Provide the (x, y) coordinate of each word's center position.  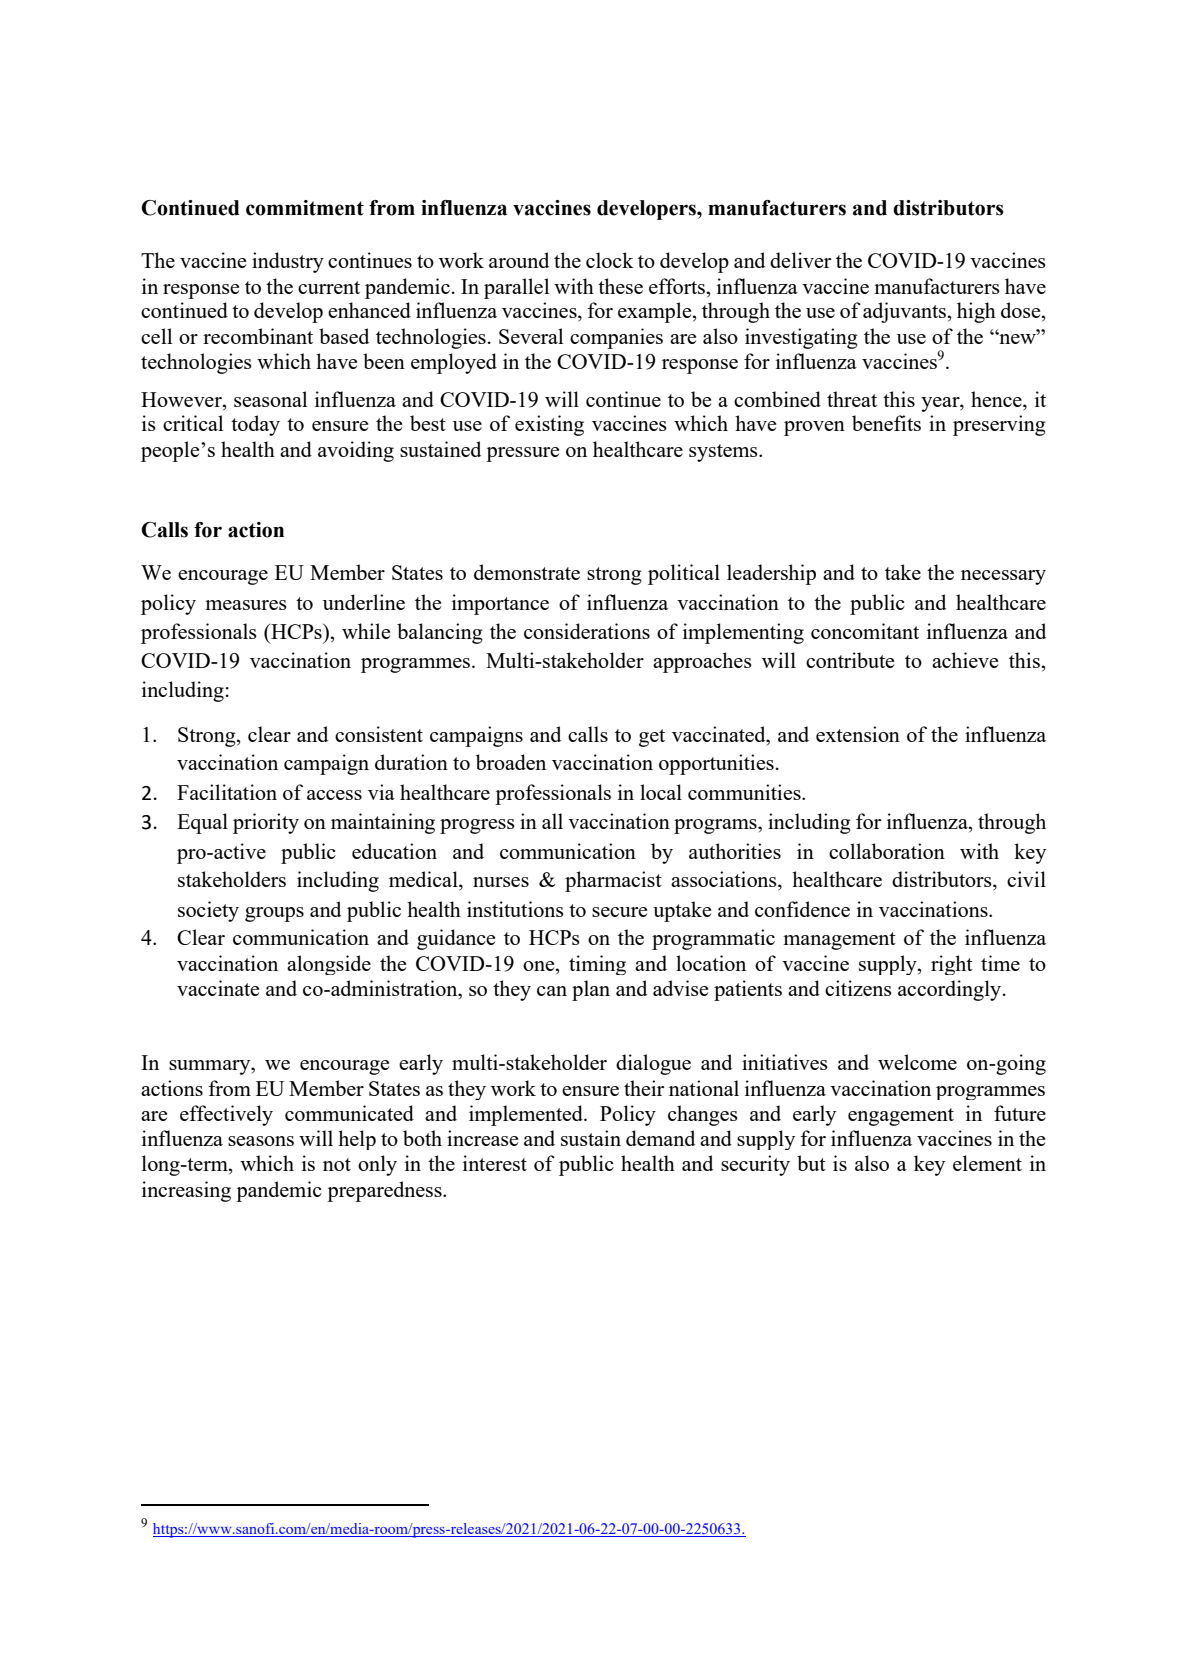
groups (274, 914)
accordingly (949, 990)
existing (549, 425)
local (661, 792)
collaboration (887, 851)
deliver (800, 260)
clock (610, 260)
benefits (886, 423)
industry (288, 262)
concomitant (865, 631)
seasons (261, 1141)
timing (597, 965)
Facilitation (227, 792)
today (255, 425)
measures (246, 605)
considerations (587, 631)
